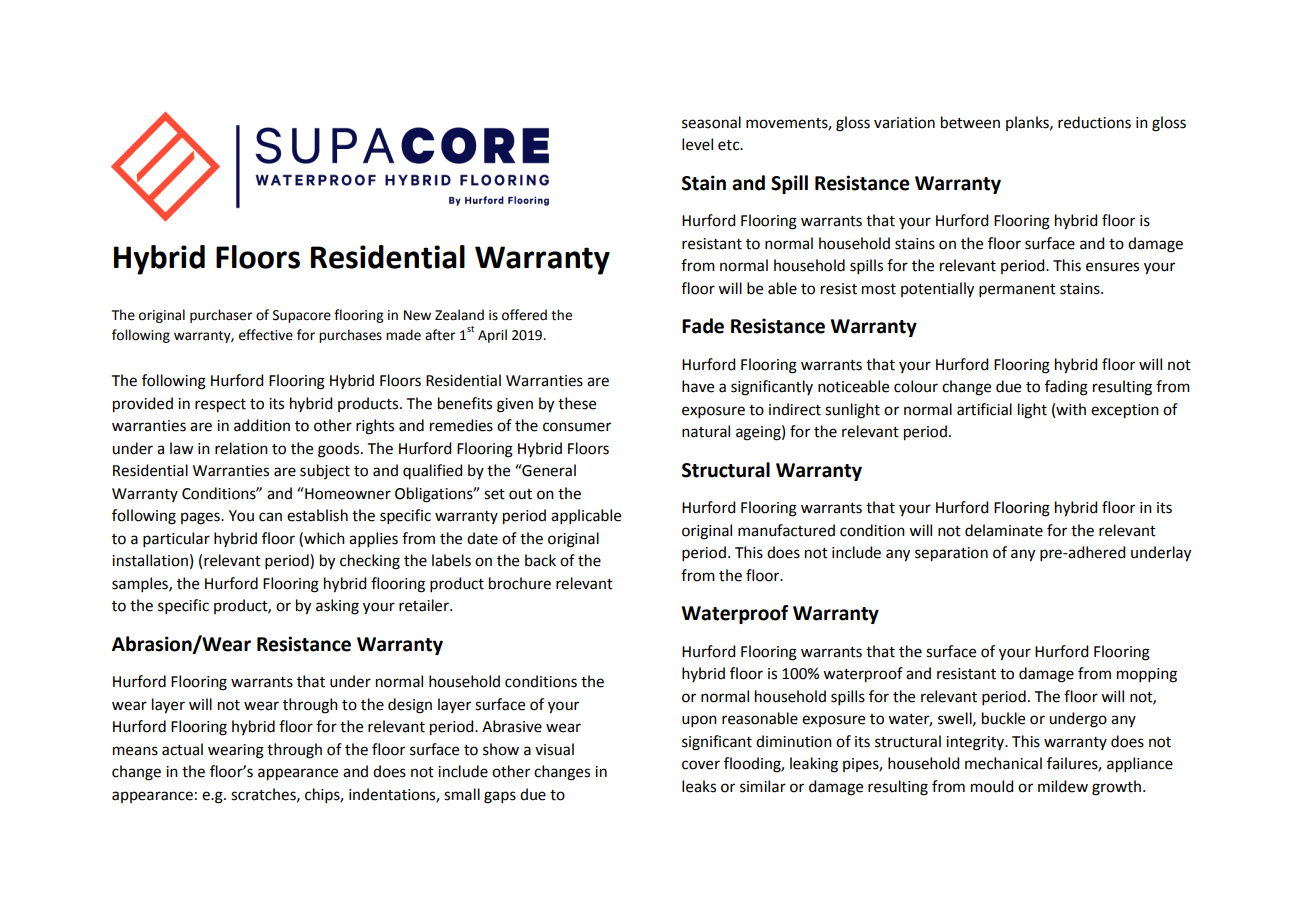 Image resolution: width=1308 pixels, height=924 pixels. I want to click on purchaser, so click(221, 316).
